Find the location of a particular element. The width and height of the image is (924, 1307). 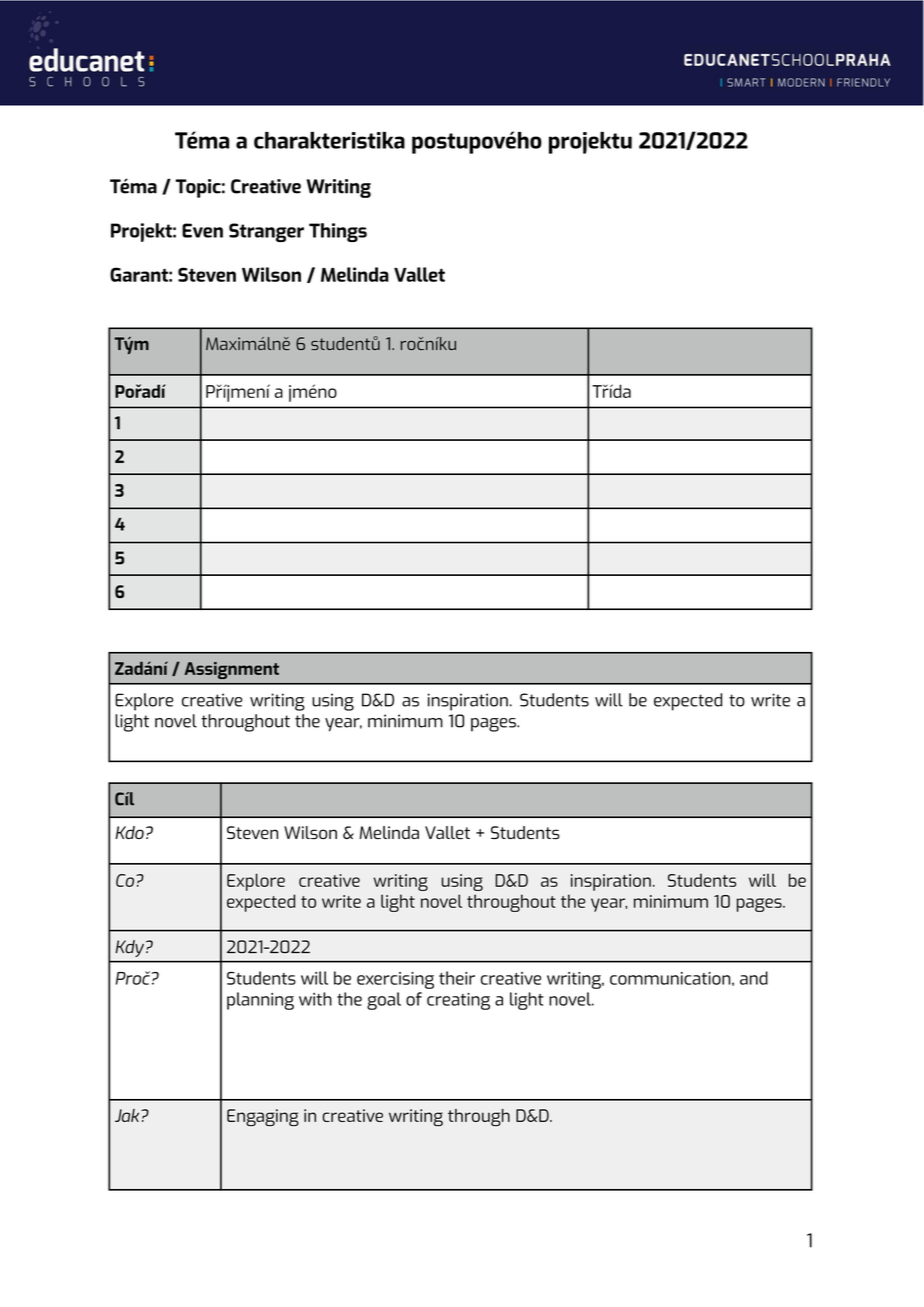

Engaging is located at coordinates (263, 1117).
